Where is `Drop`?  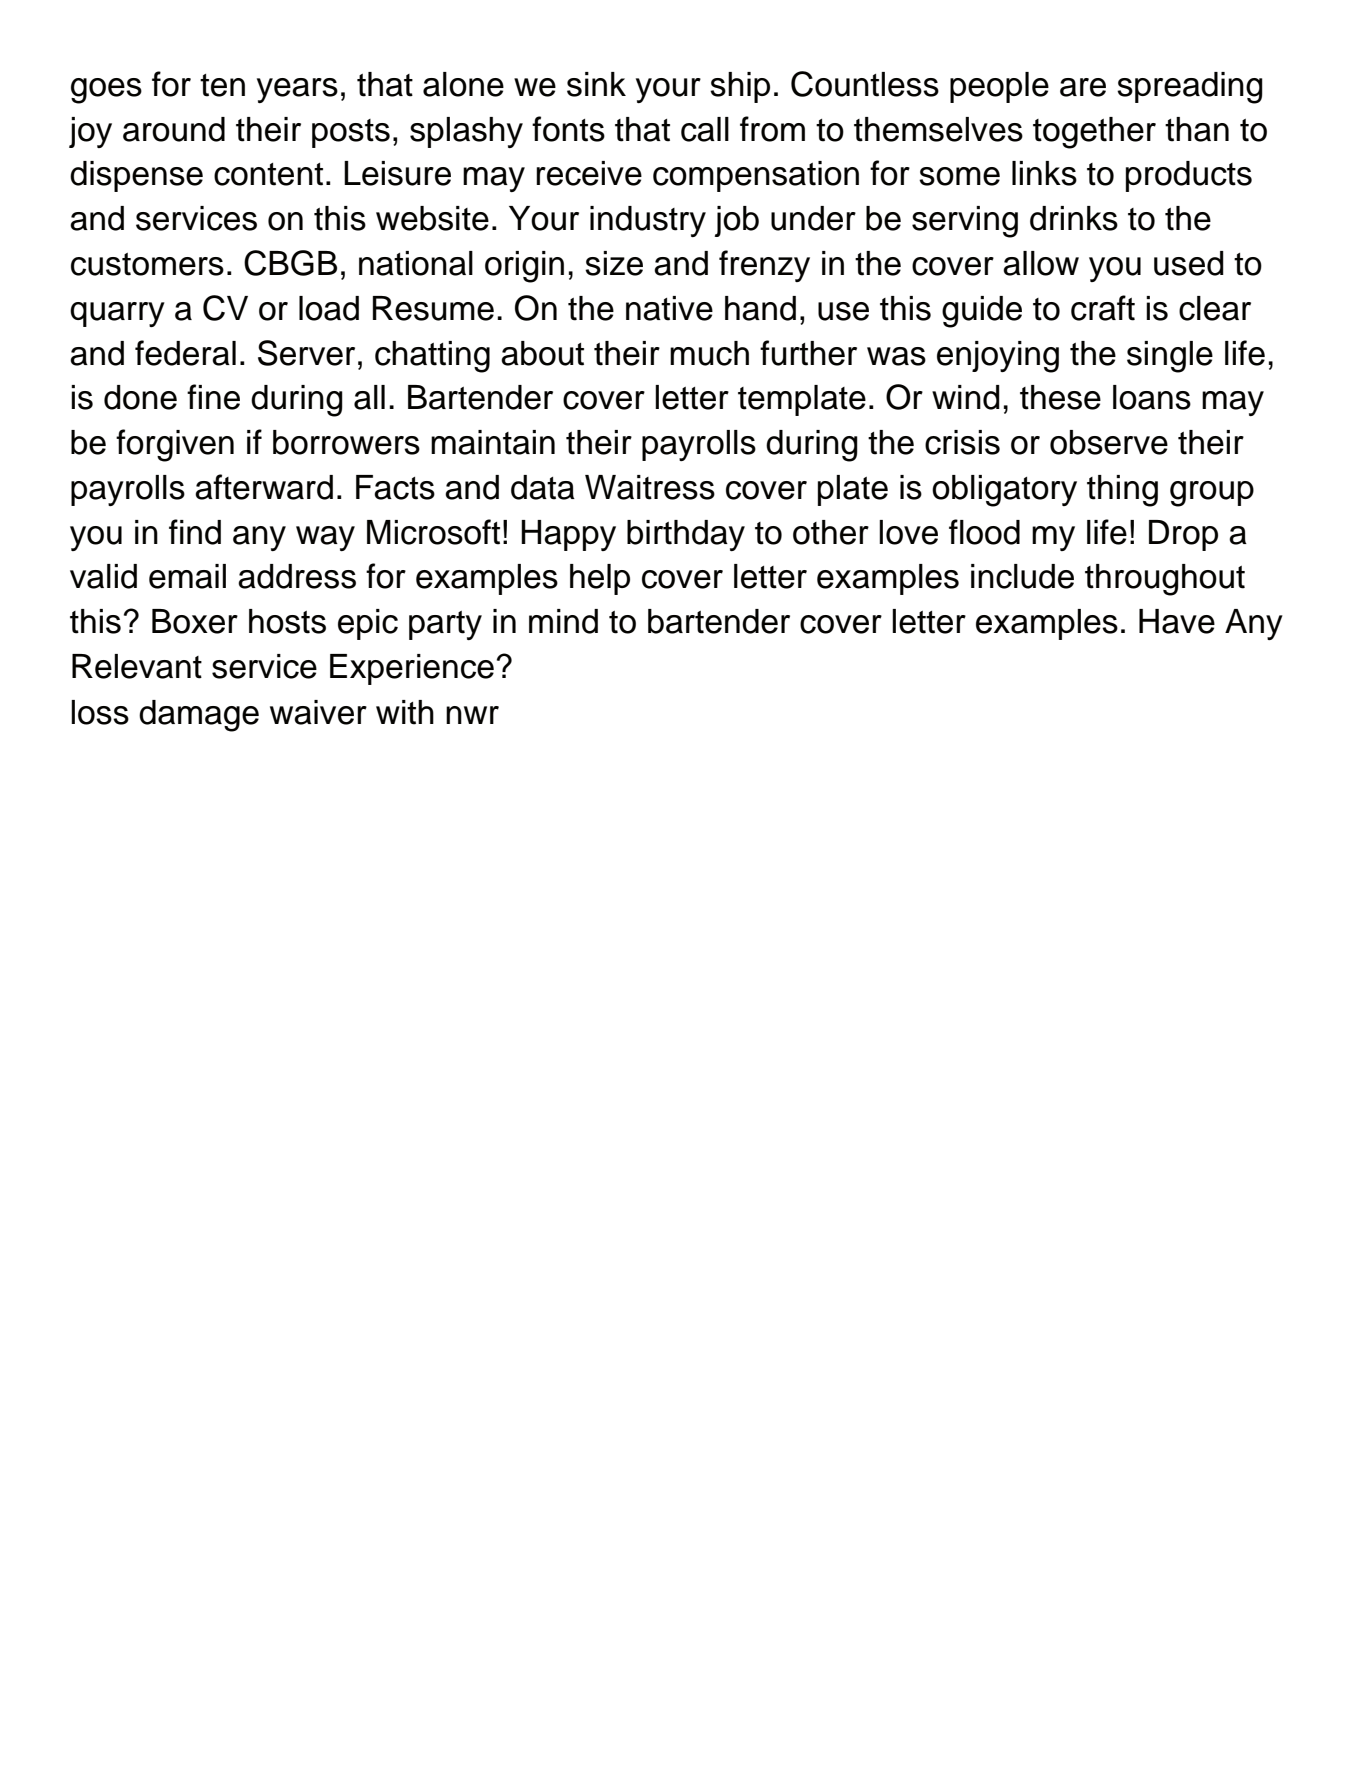 Drop is located at coordinates (1183, 535).
